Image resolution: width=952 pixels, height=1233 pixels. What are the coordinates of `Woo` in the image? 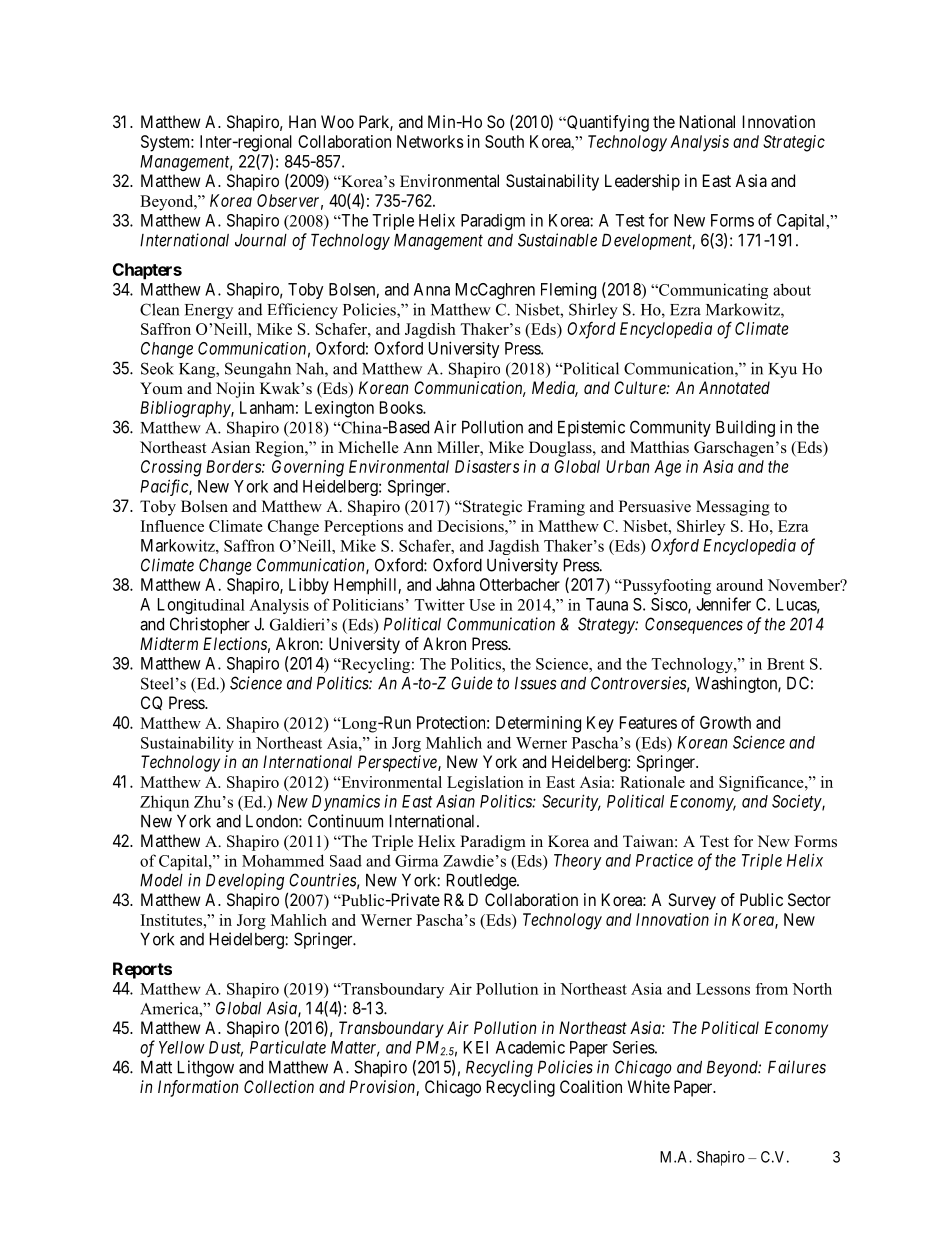 It's located at (337, 121).
